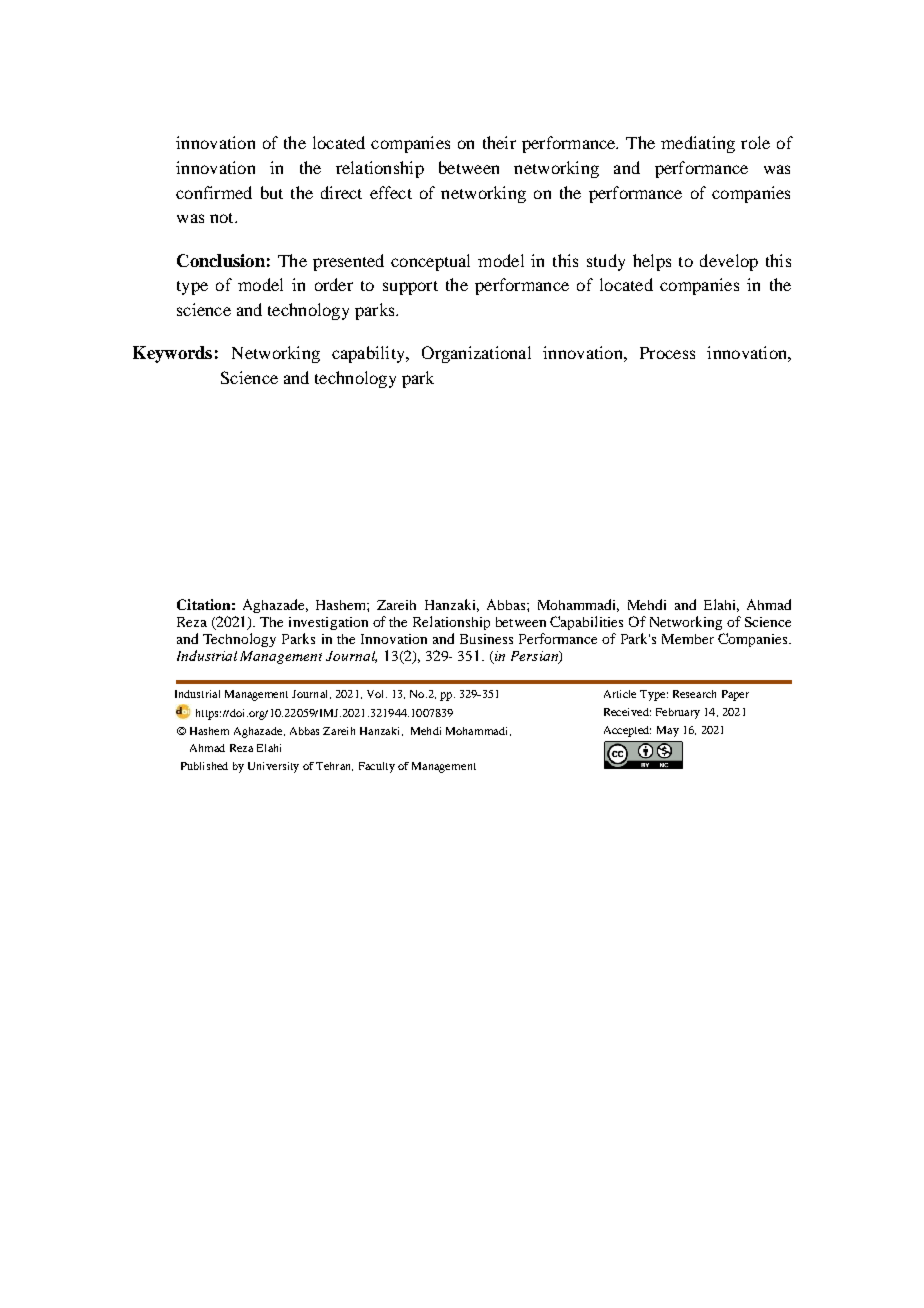  I want to click on Organizational, so click(476, 354).
